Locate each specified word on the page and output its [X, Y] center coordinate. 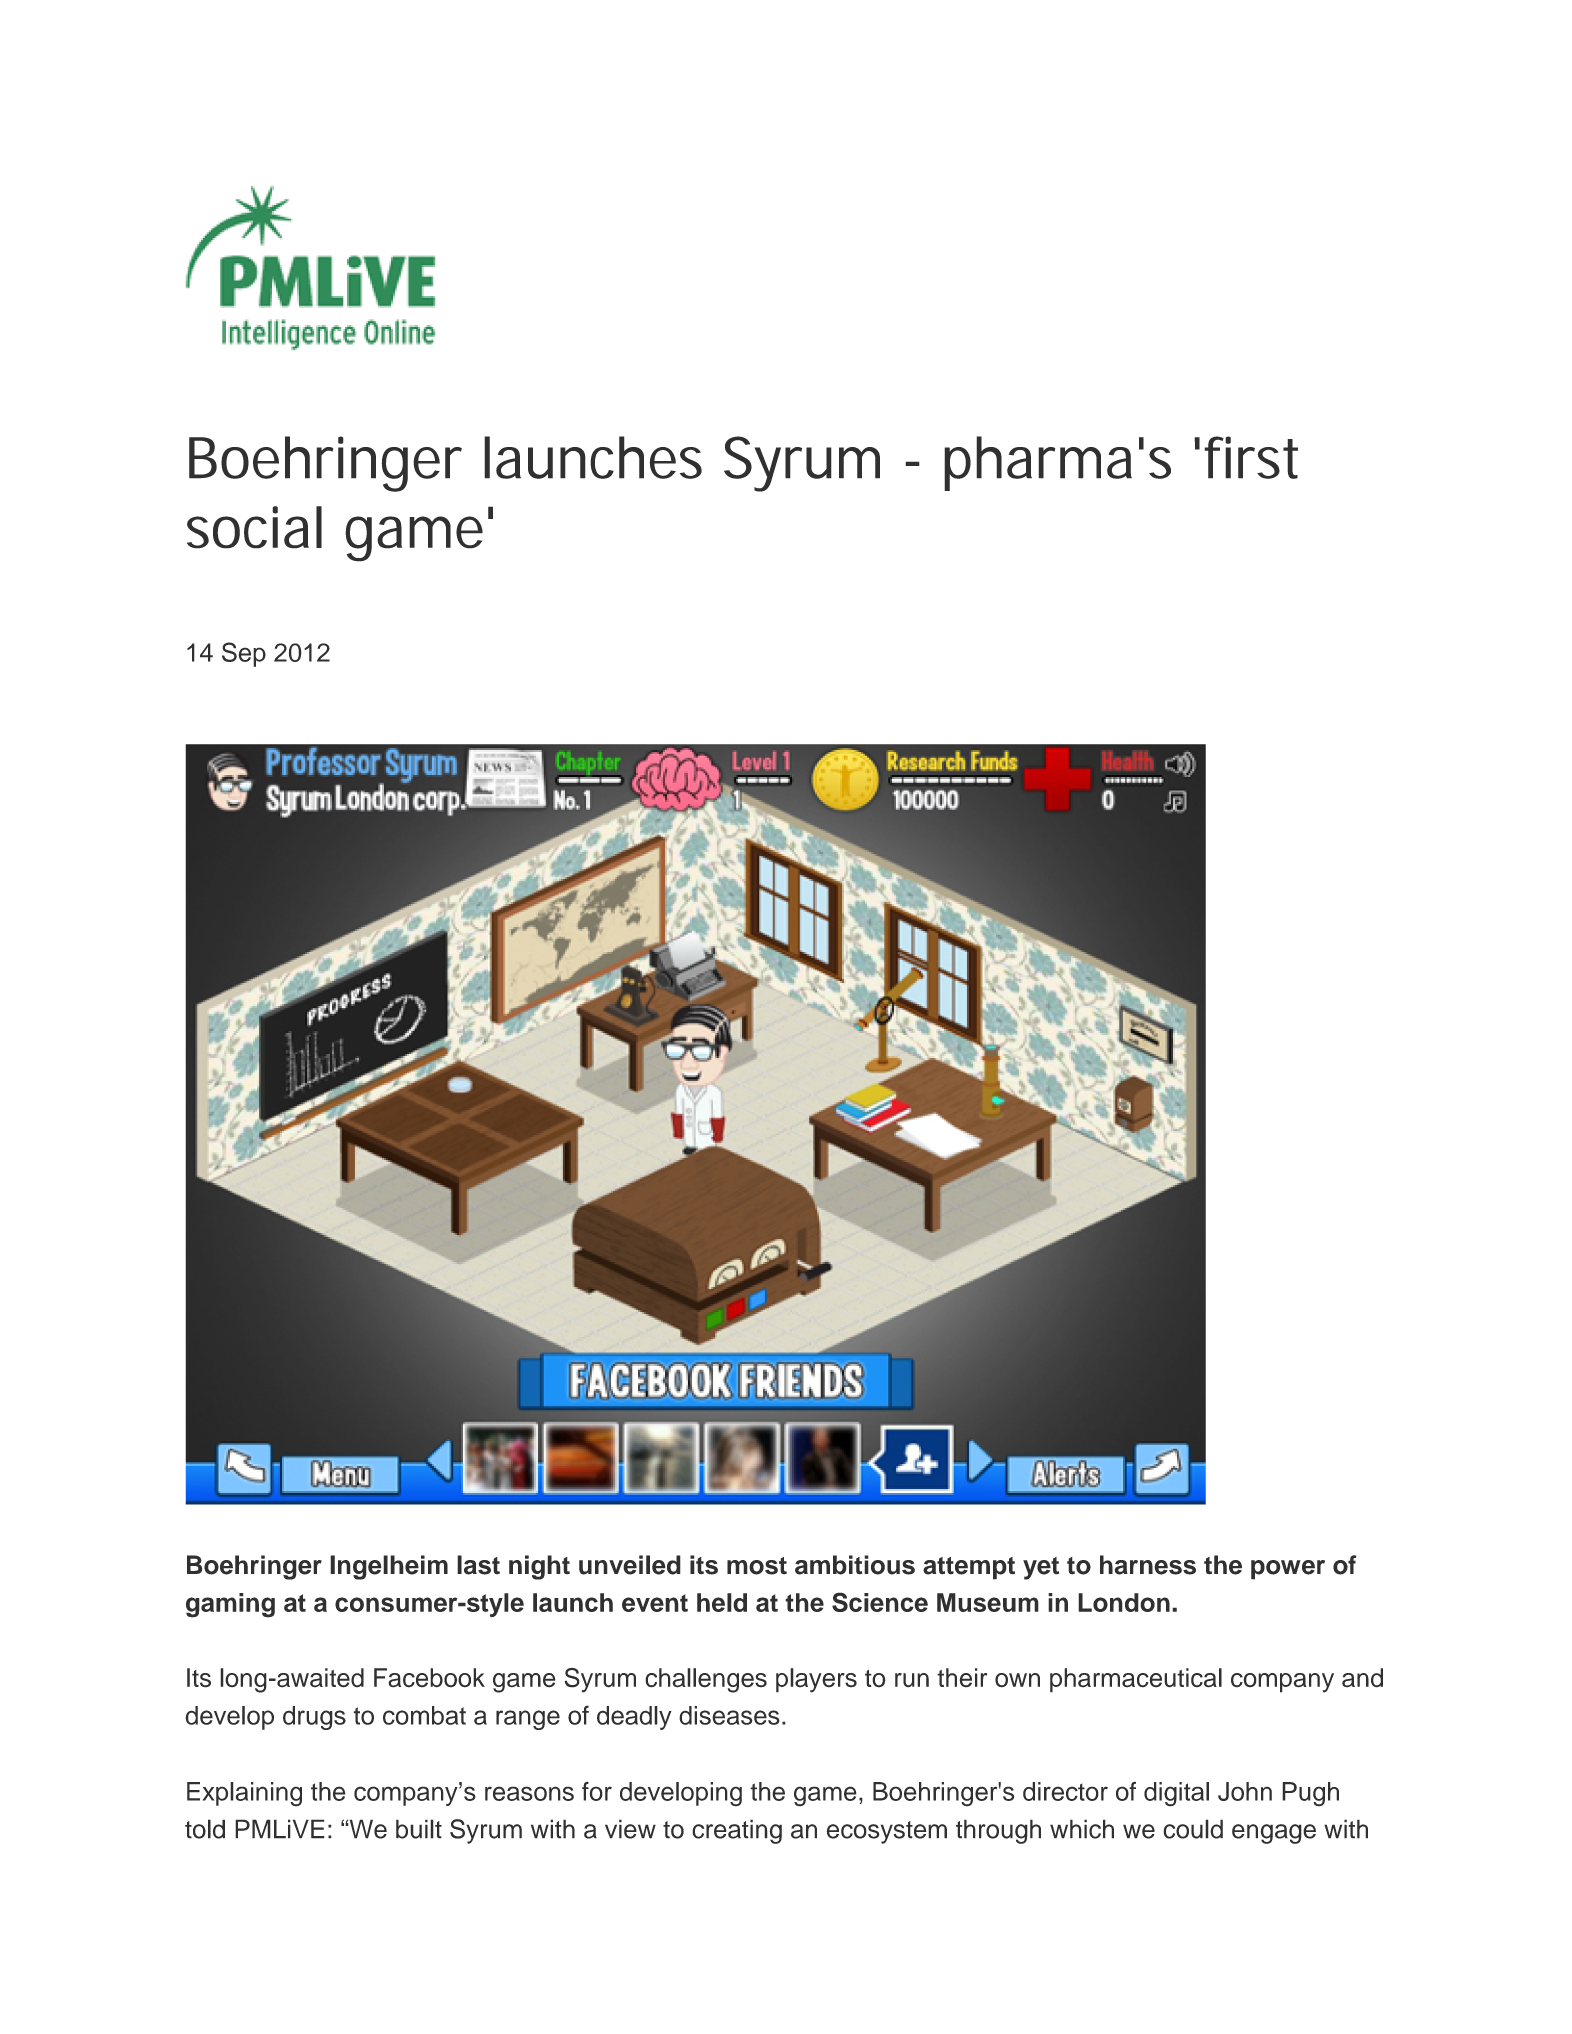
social [254, 527]
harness [1148, 1565]
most [757, 1566]
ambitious [855, 1565]
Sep [244, 654]
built [419, 1829]
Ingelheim [389, 1567]
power [1288, 1570]
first [1251, 457]
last [478, 1565]
